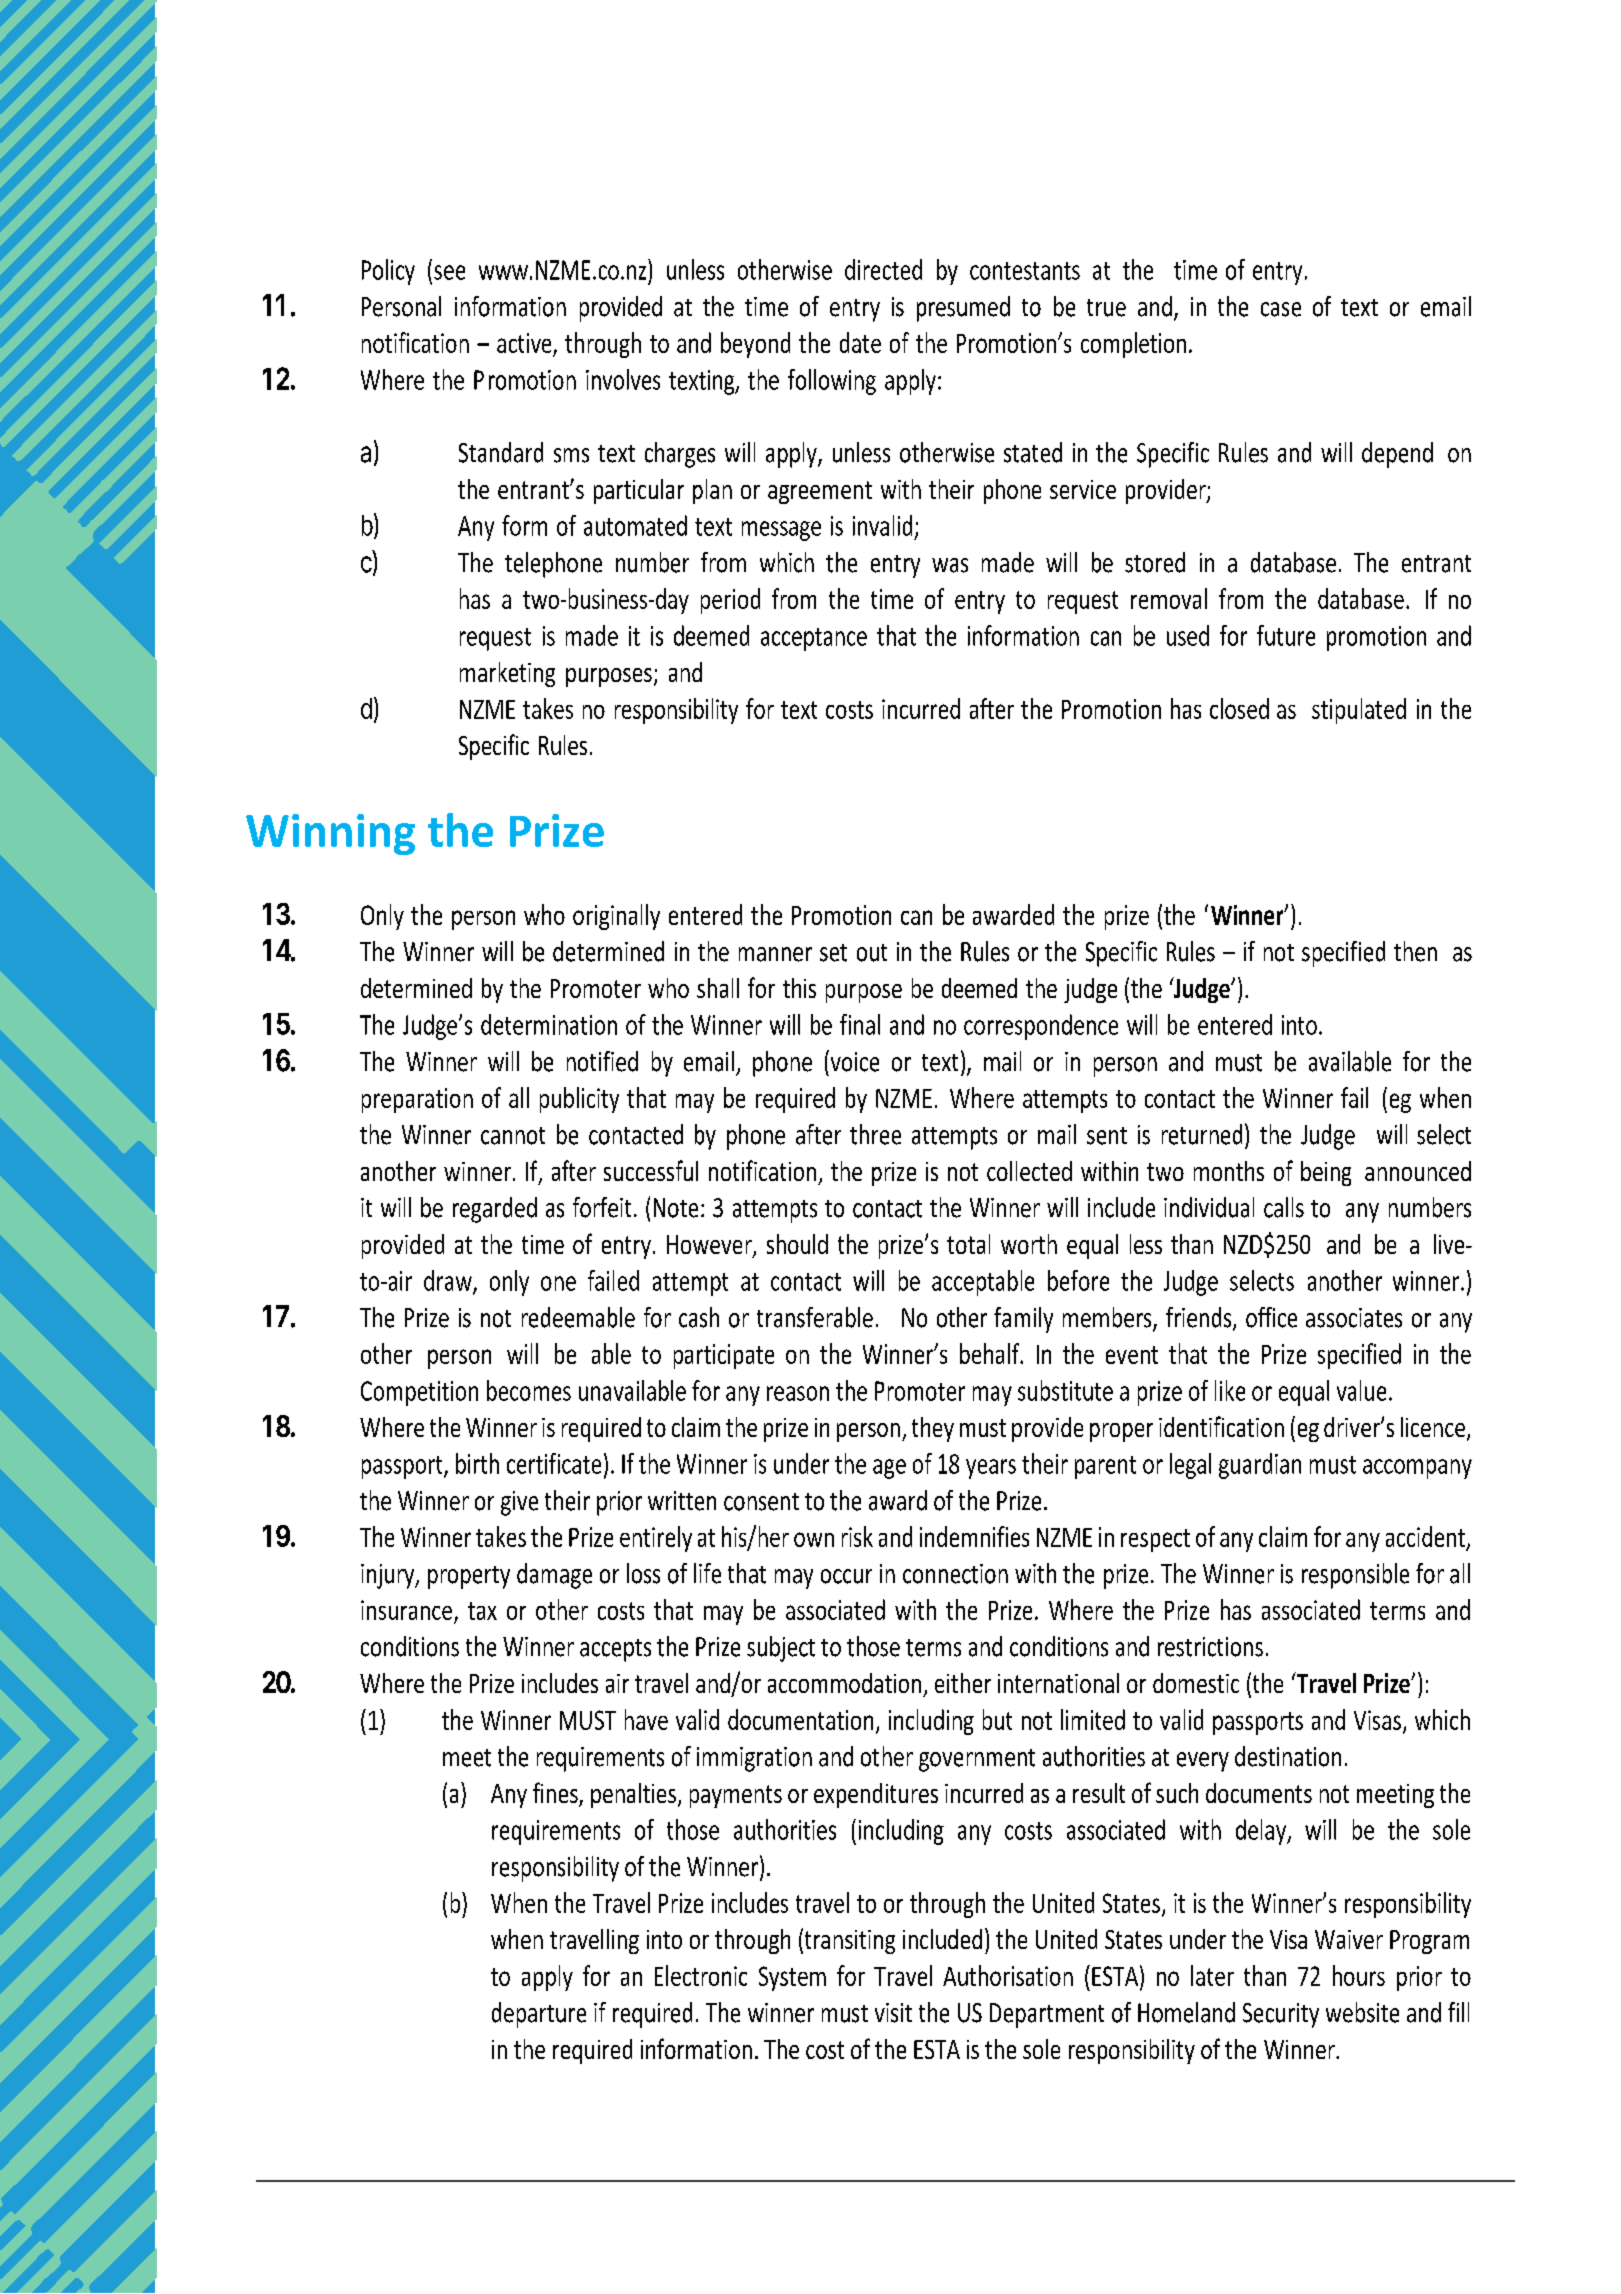  I want to click on being, so click(1326, 1173).
